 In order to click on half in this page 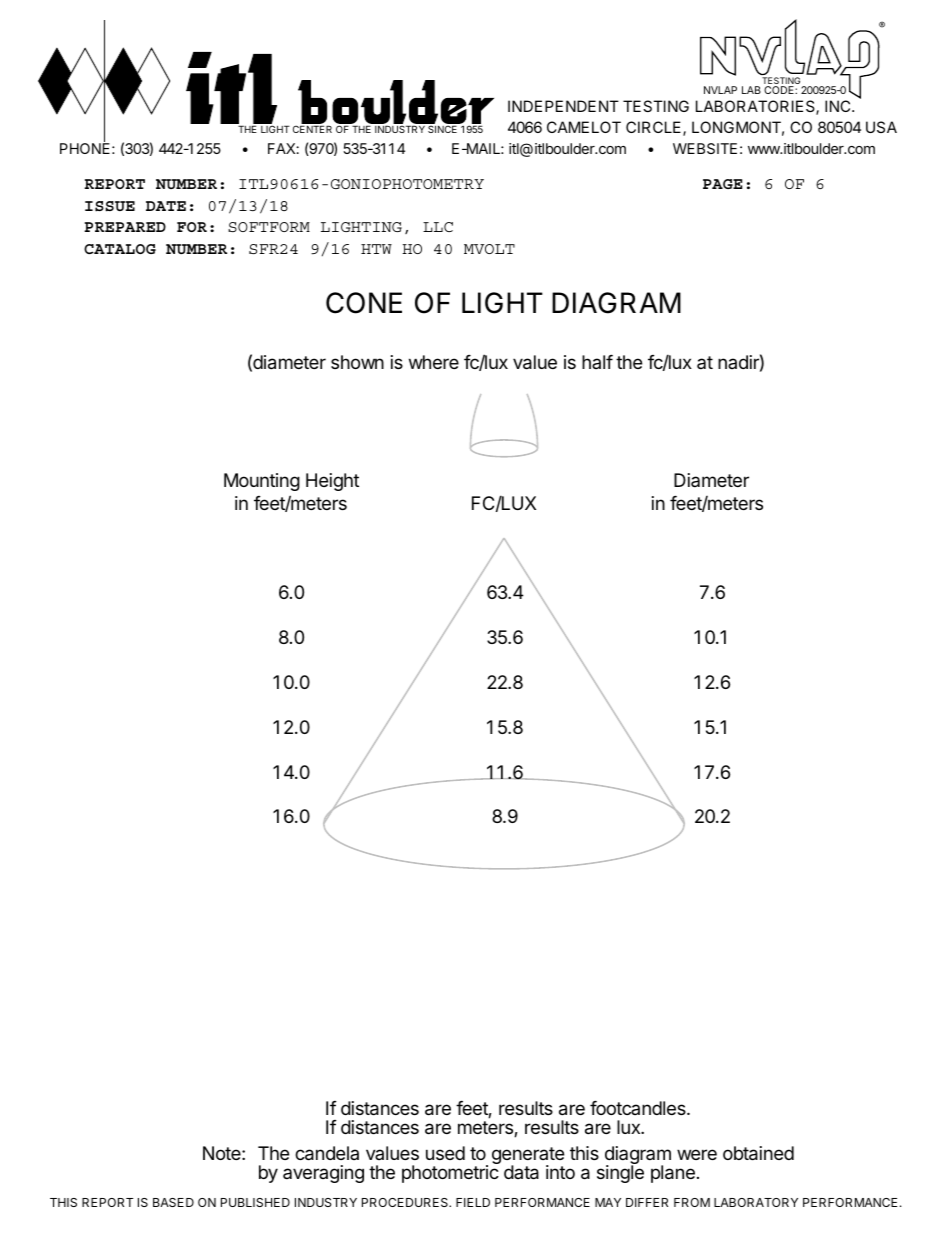, I will do `click(597, 362)`.
